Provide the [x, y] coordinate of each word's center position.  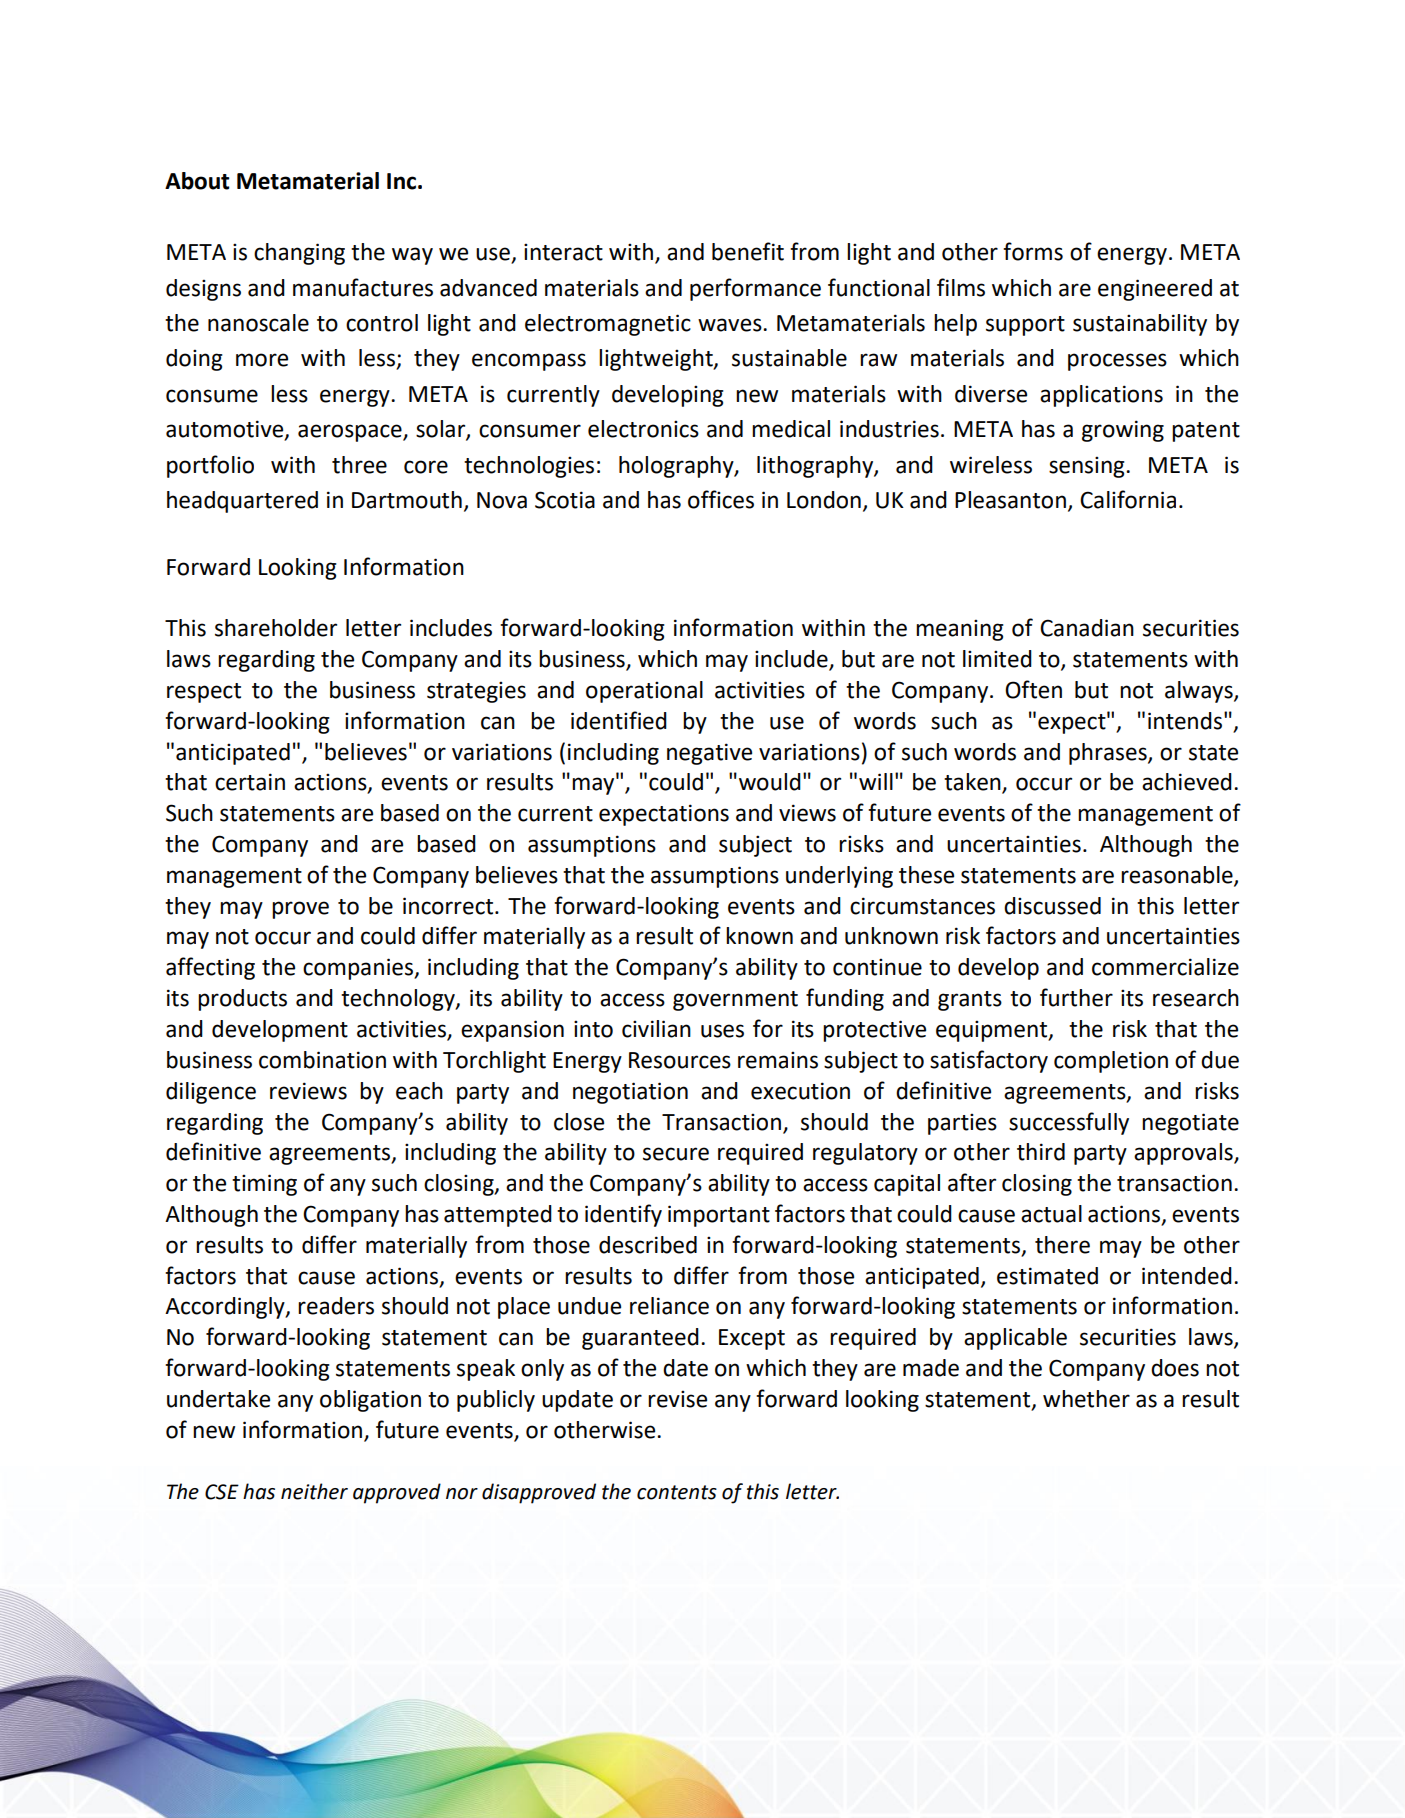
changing [299, 254]
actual [1051, 1214]
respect [204, 693]
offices [721, 499]
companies [359, 969]
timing [264, 1185]
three [359, 465]
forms [1033, 251]
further [1076, 997]
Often [1033, 689]
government [735, 1001]
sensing [1088, 467]
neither [314, 1491]
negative [709, 754]
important [719, 1216]
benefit [748, 251]
